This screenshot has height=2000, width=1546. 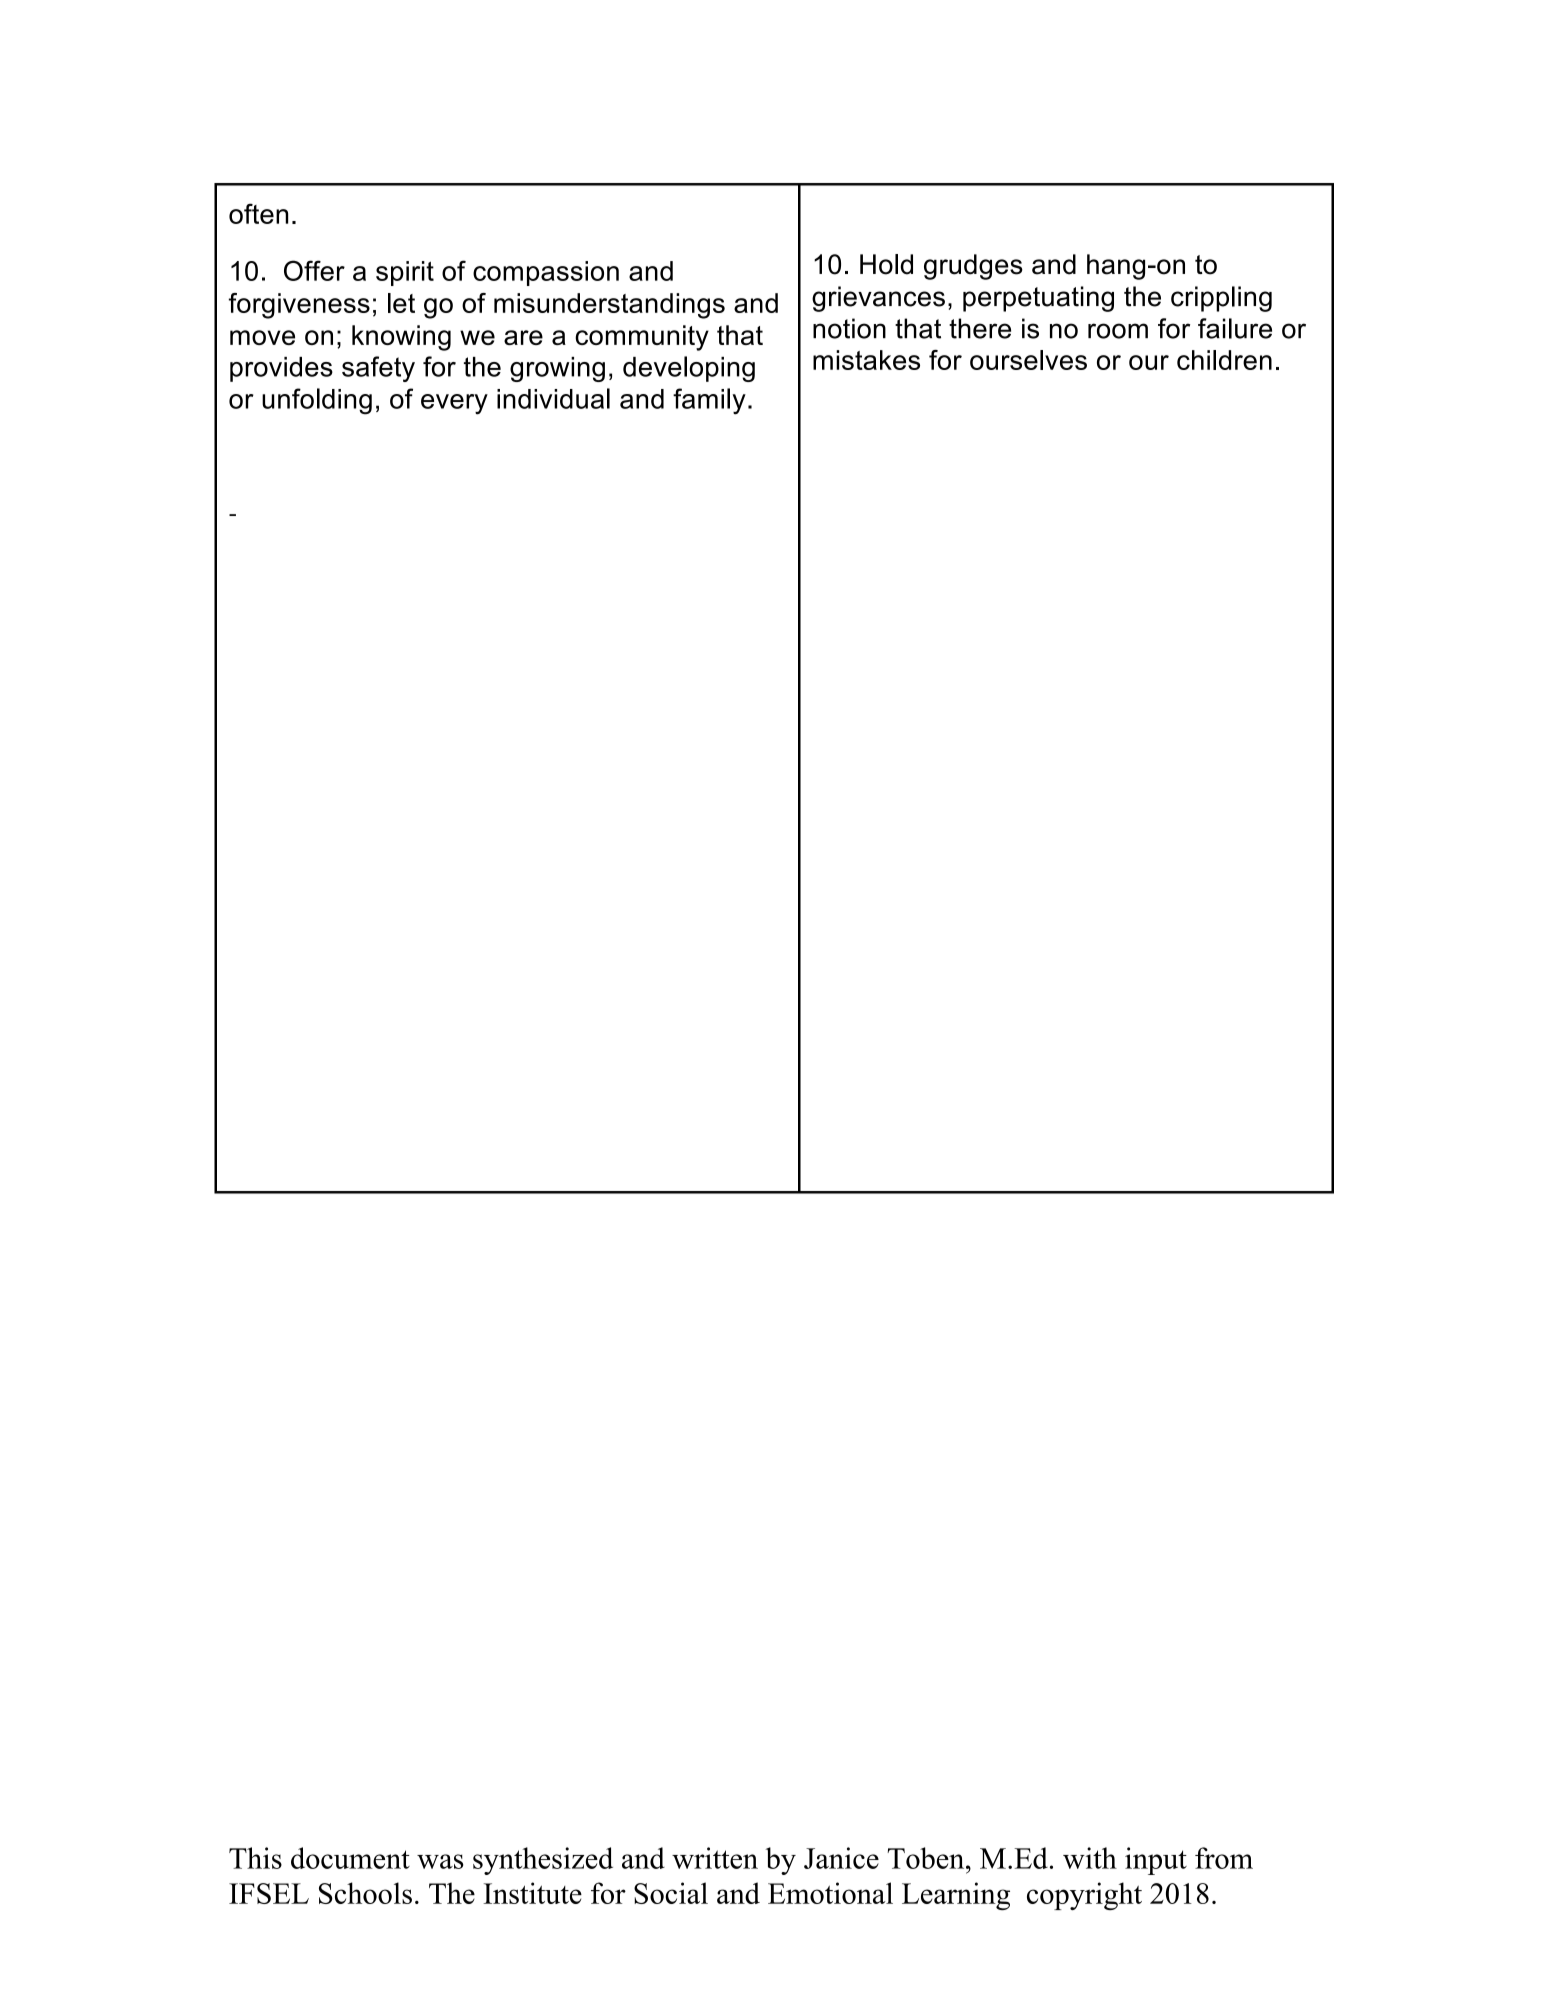 I want to click on document, so click(x=350, y=1858).
